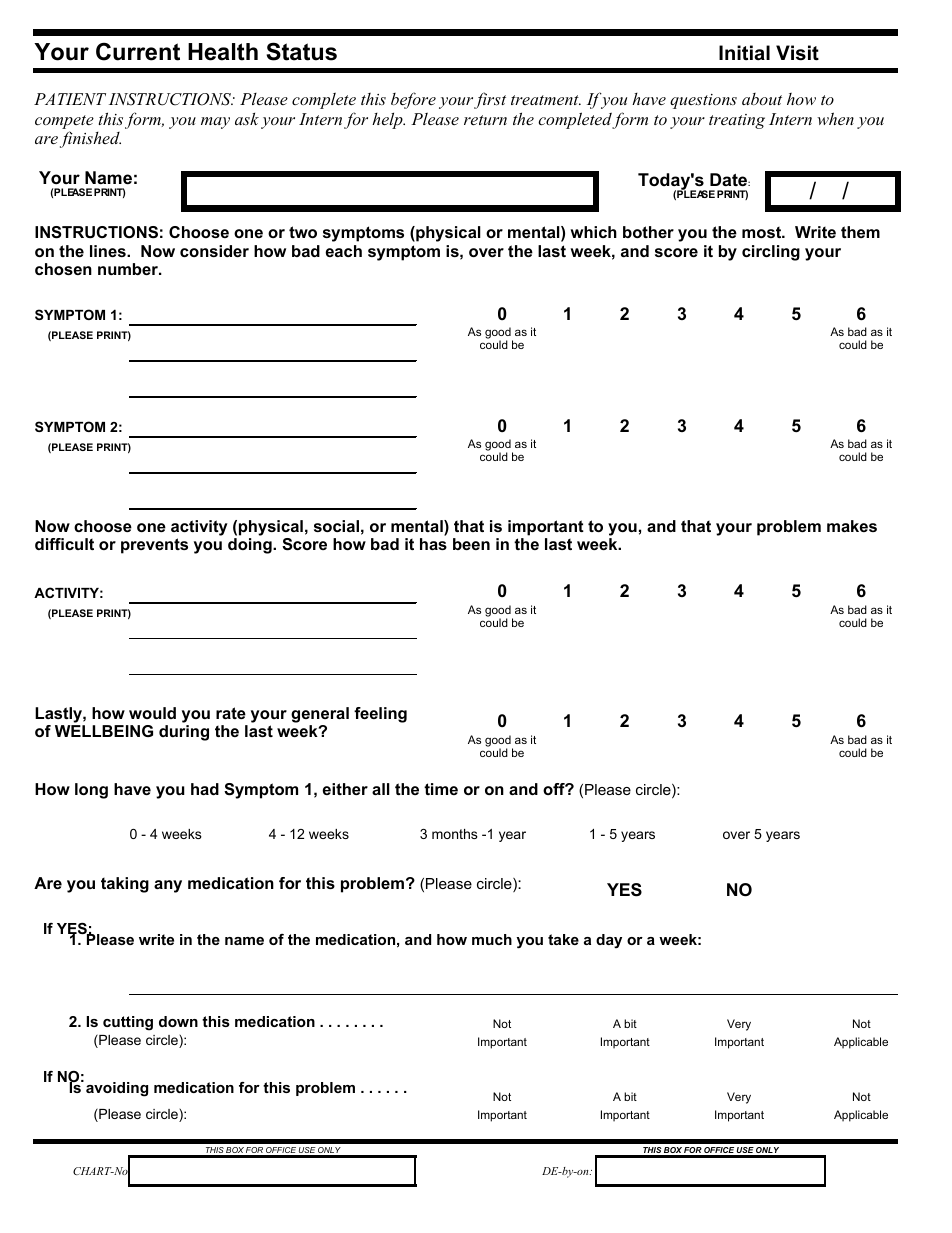 Image resolution: width=952 pixels, height=1233 pixels. Describe the element at coordinates (154, 546) in the screenshot. I see `prevents` at that location.
